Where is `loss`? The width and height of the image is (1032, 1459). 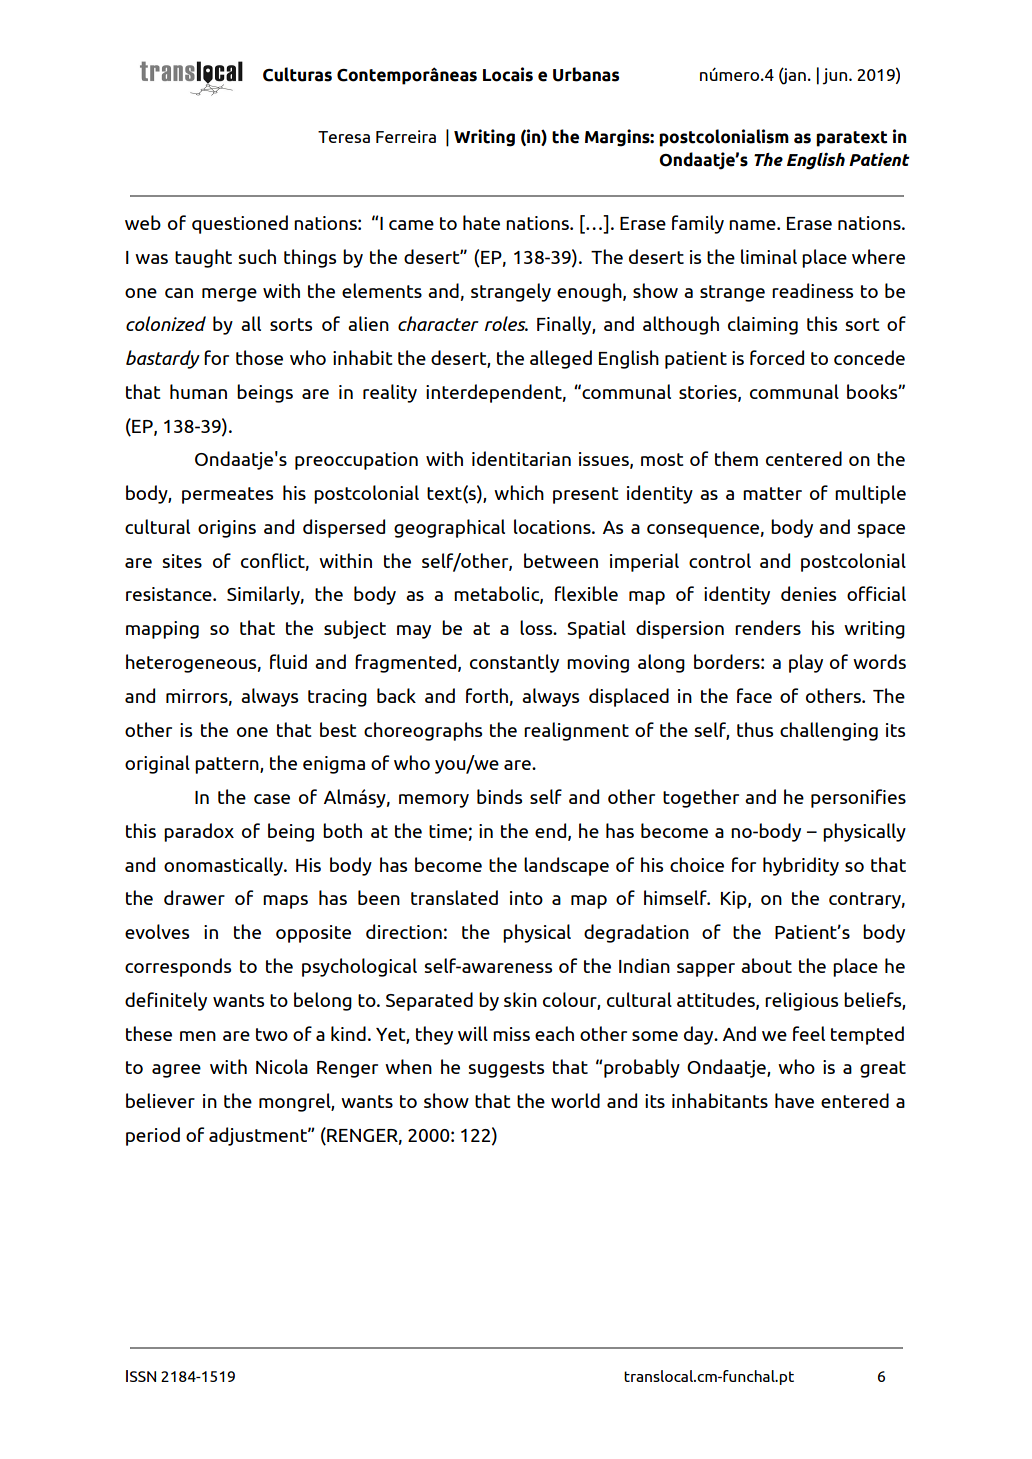
loss is located at coordinates (537, 627).
